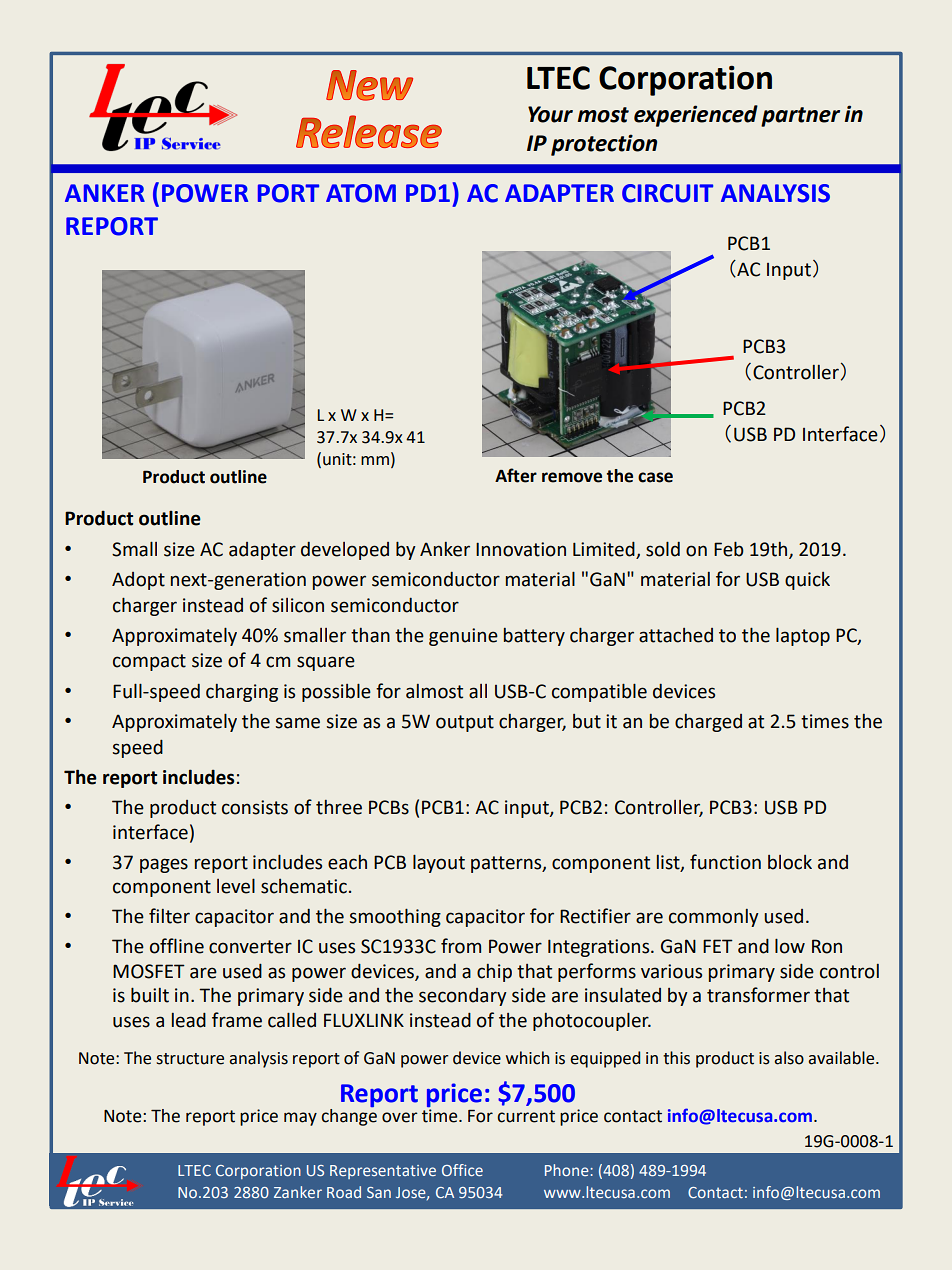 The height and width of the screenshot is (1270, 952). Describe the element at coordinates (300, 1119) in the screenshot. I see `may` at that location.
